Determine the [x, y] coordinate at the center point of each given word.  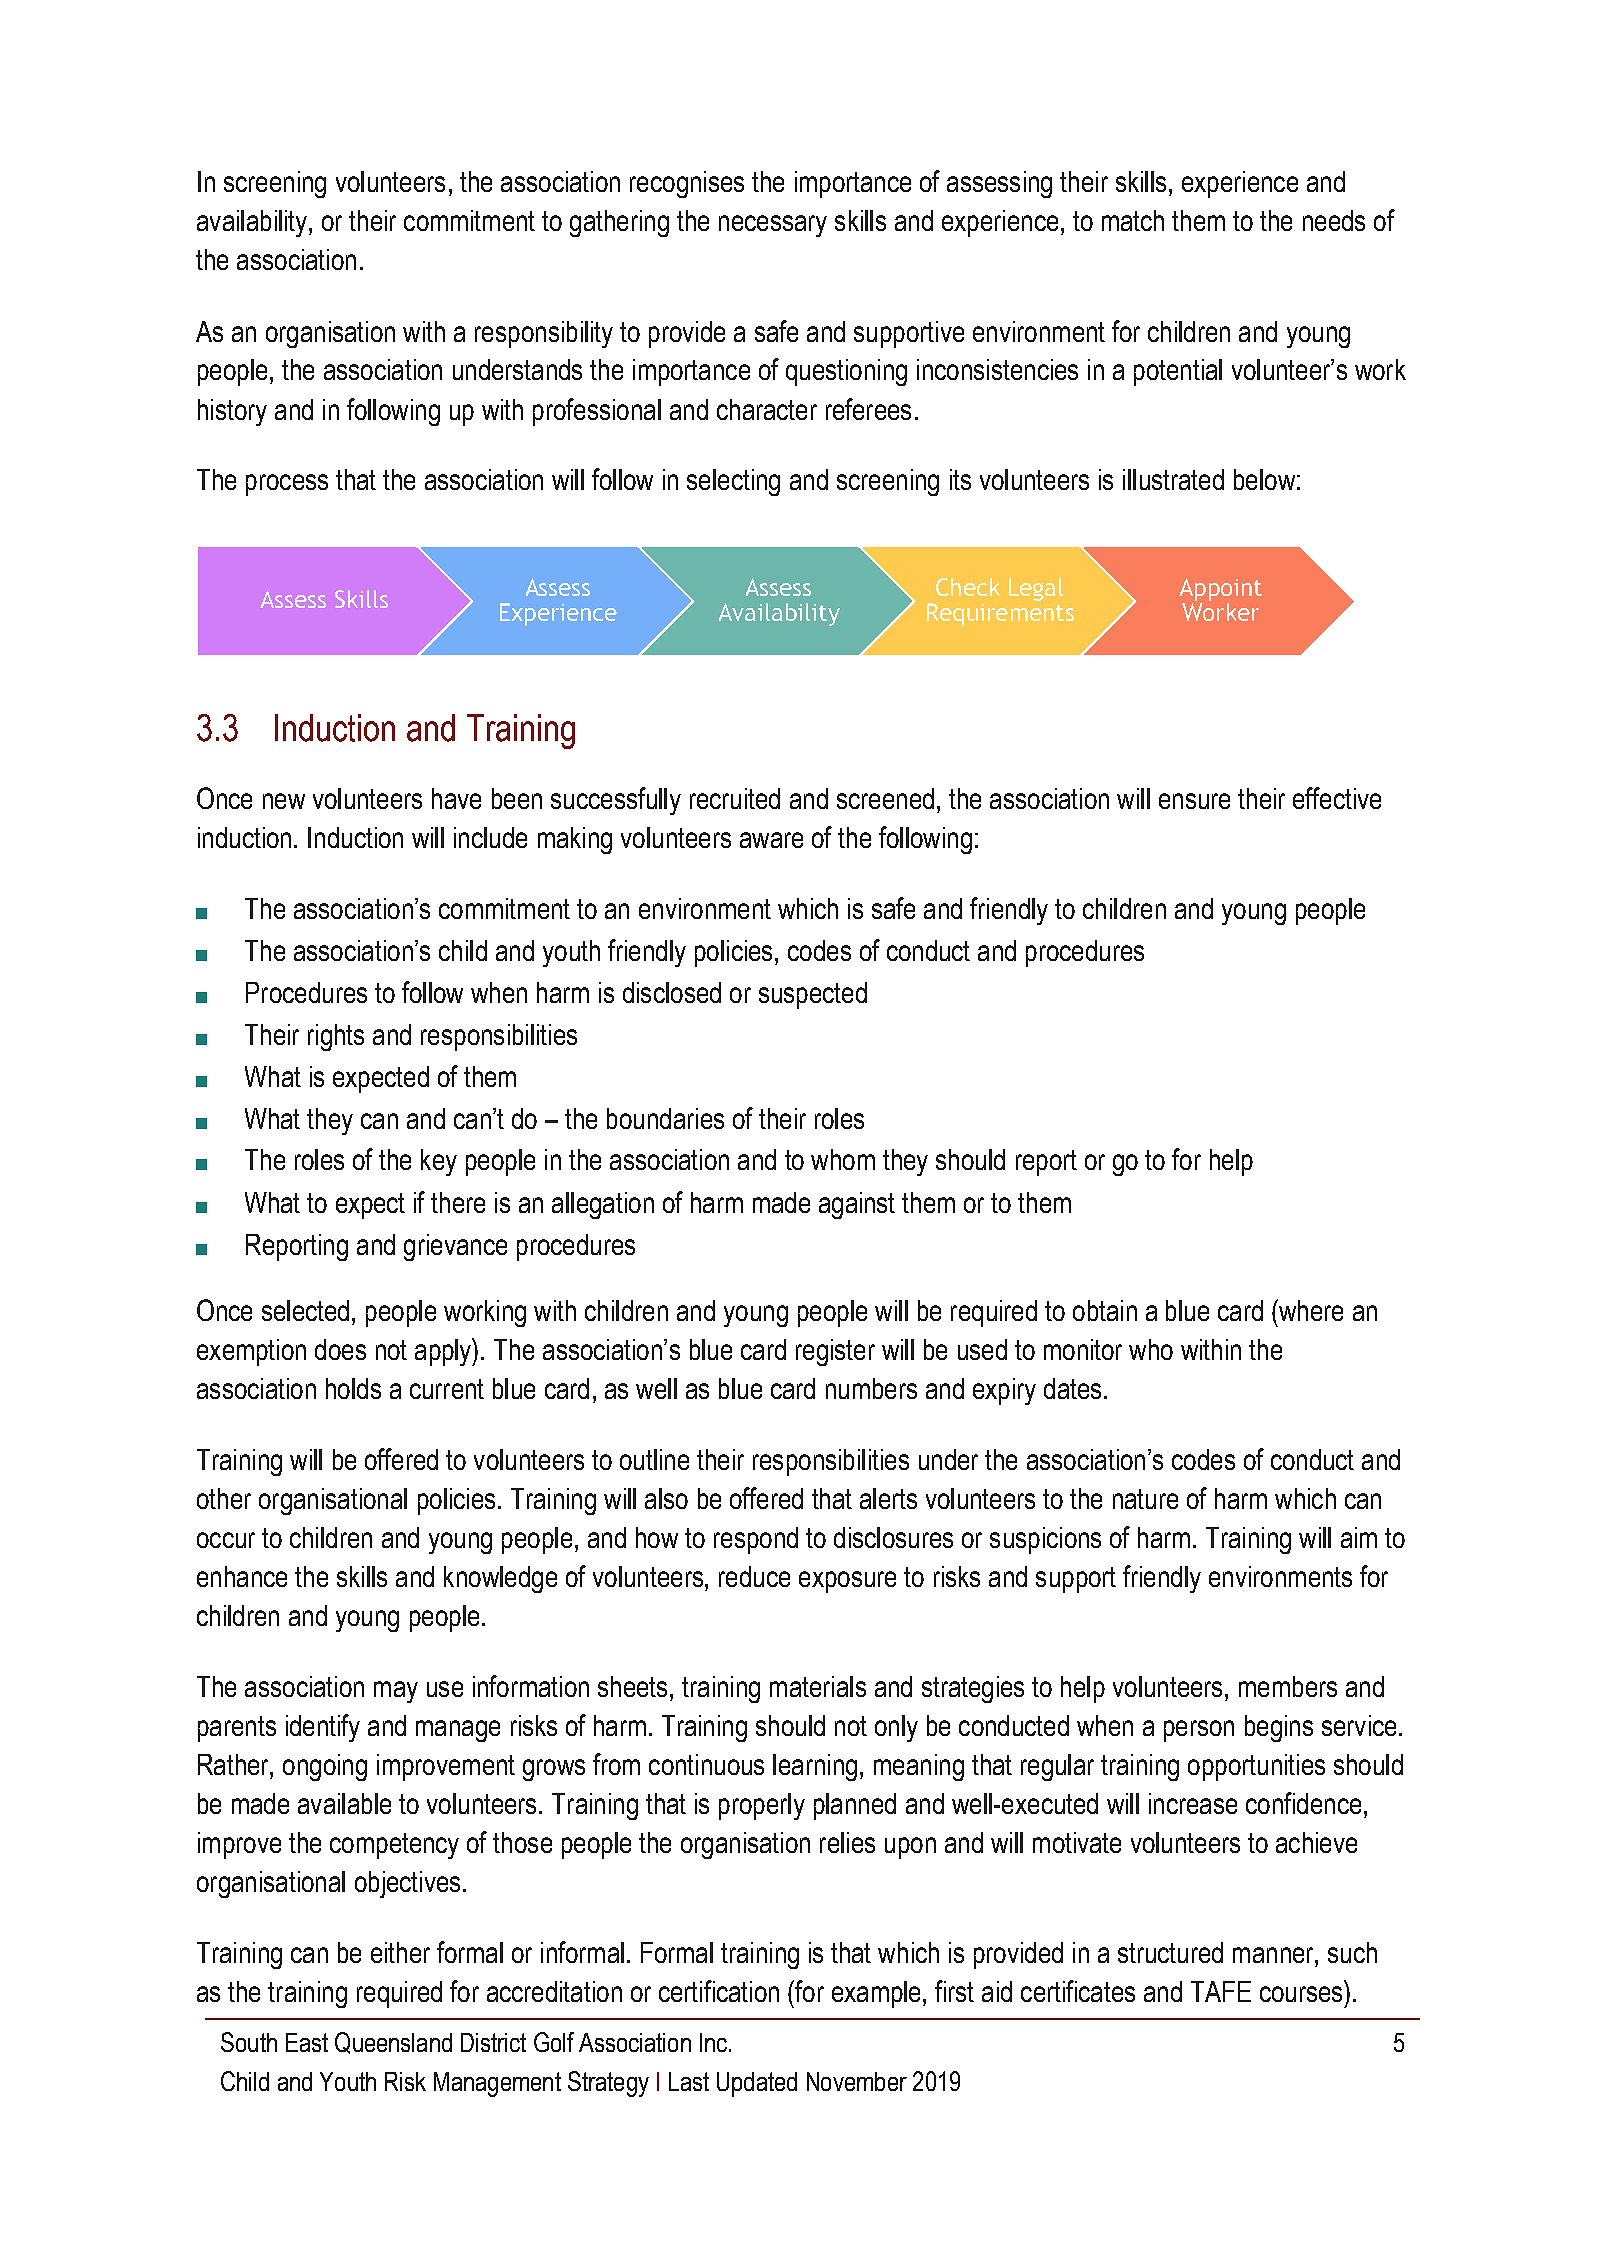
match [1133, 220]
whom [843, 1159]
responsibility [544, 334]
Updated [757, 2084]
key [439, 1162]
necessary [773, 226]
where [1310, 1310]
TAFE [1221, 1991]
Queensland [393, 2043]
